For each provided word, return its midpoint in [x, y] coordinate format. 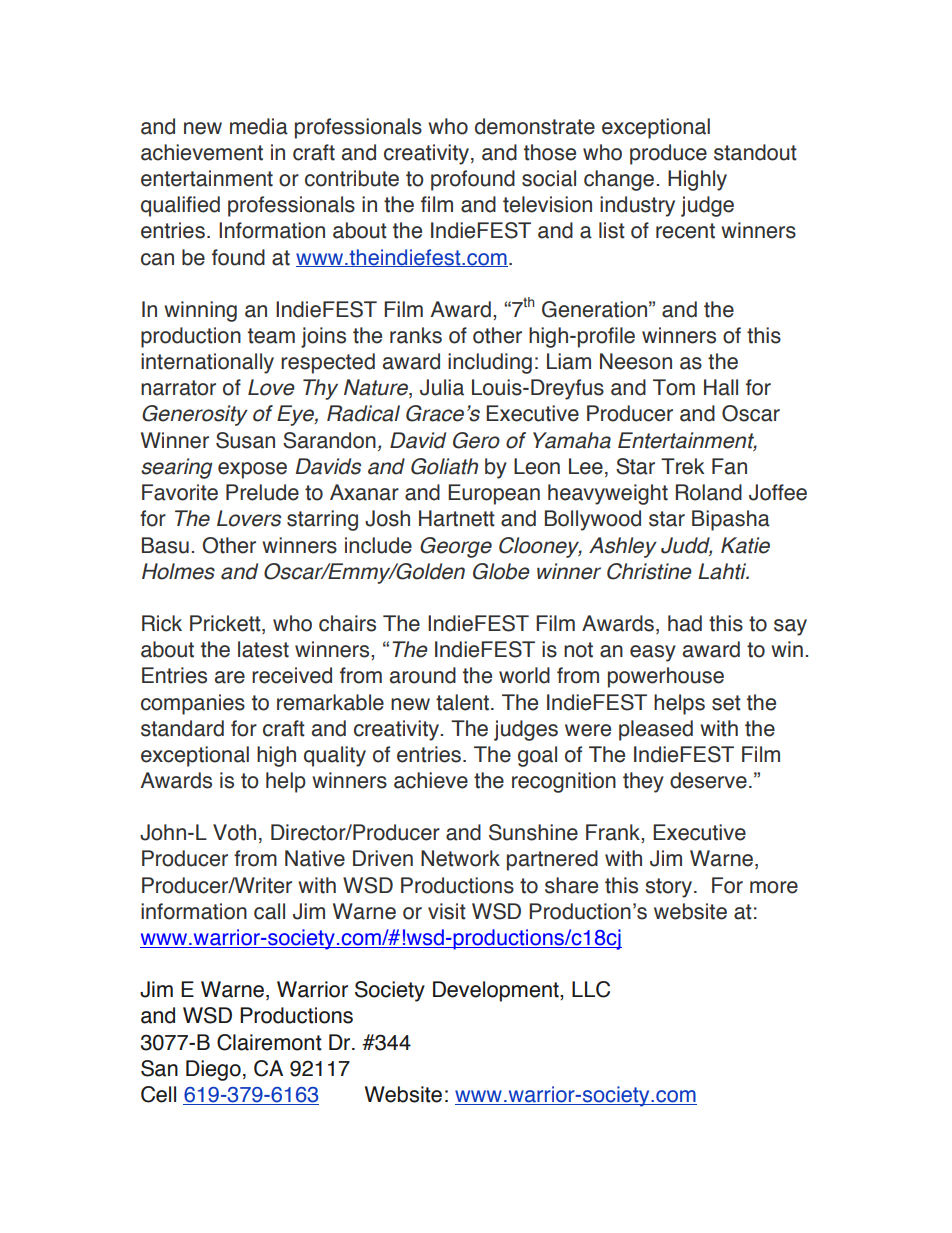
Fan [729, 466]
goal [537, 756]
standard [182, 728]
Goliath [444, 466]
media [259, 126]
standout [755, 152]
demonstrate [535, 126]
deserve [708, 780]
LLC [591, 989]
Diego [213, 1070]
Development [497, 991]
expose [252, 470]
